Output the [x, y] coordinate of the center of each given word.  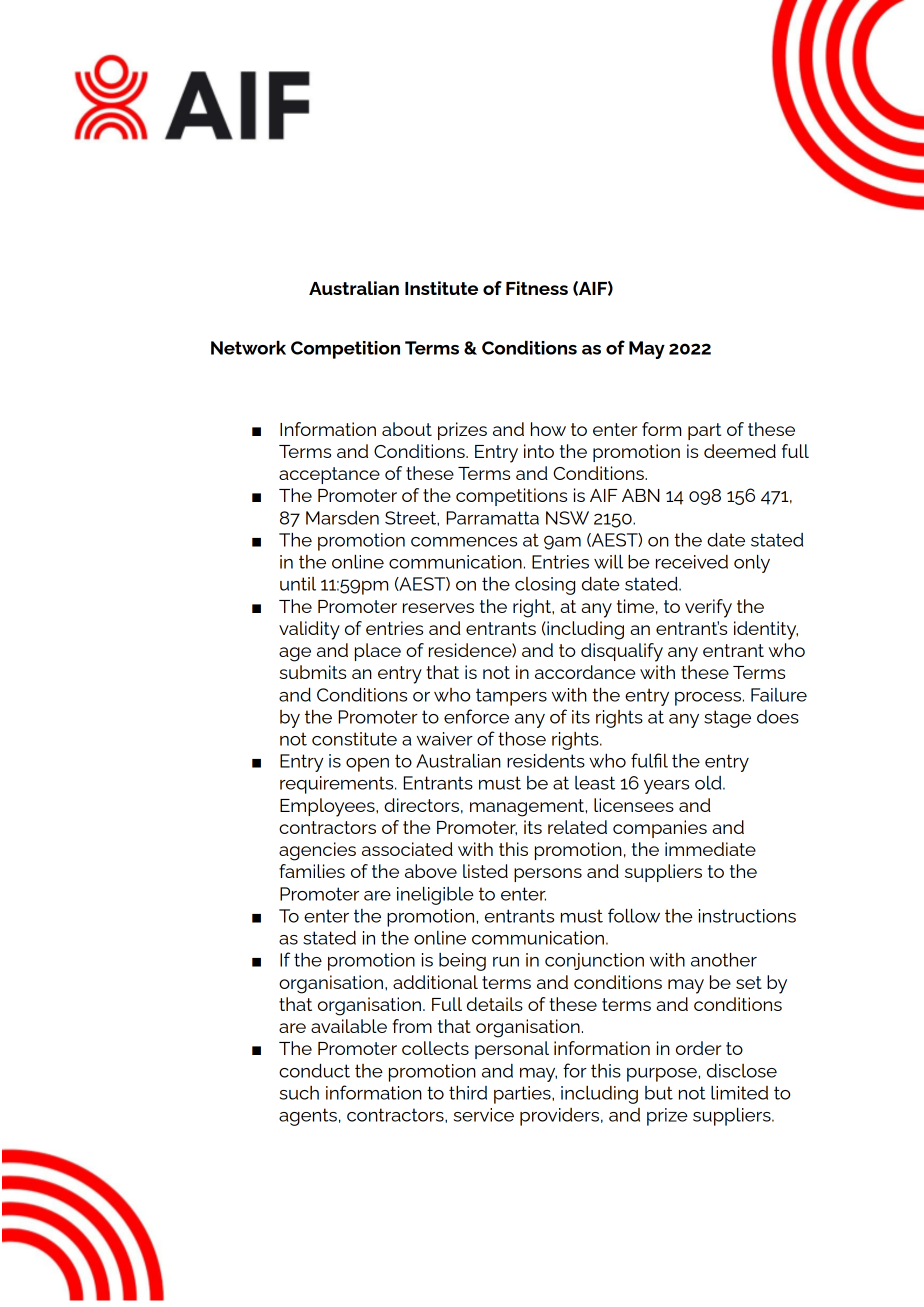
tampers [511, 697]
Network [248, 347]
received [692, 562]
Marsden [342, 518]
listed [485, 871]
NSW [567, 518]
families [312, 871]
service [483, 1115]
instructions [747, 916]
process [708, 699]
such [299, 1093]
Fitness [537, 288]
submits [312, 672]
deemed [740, 451]
